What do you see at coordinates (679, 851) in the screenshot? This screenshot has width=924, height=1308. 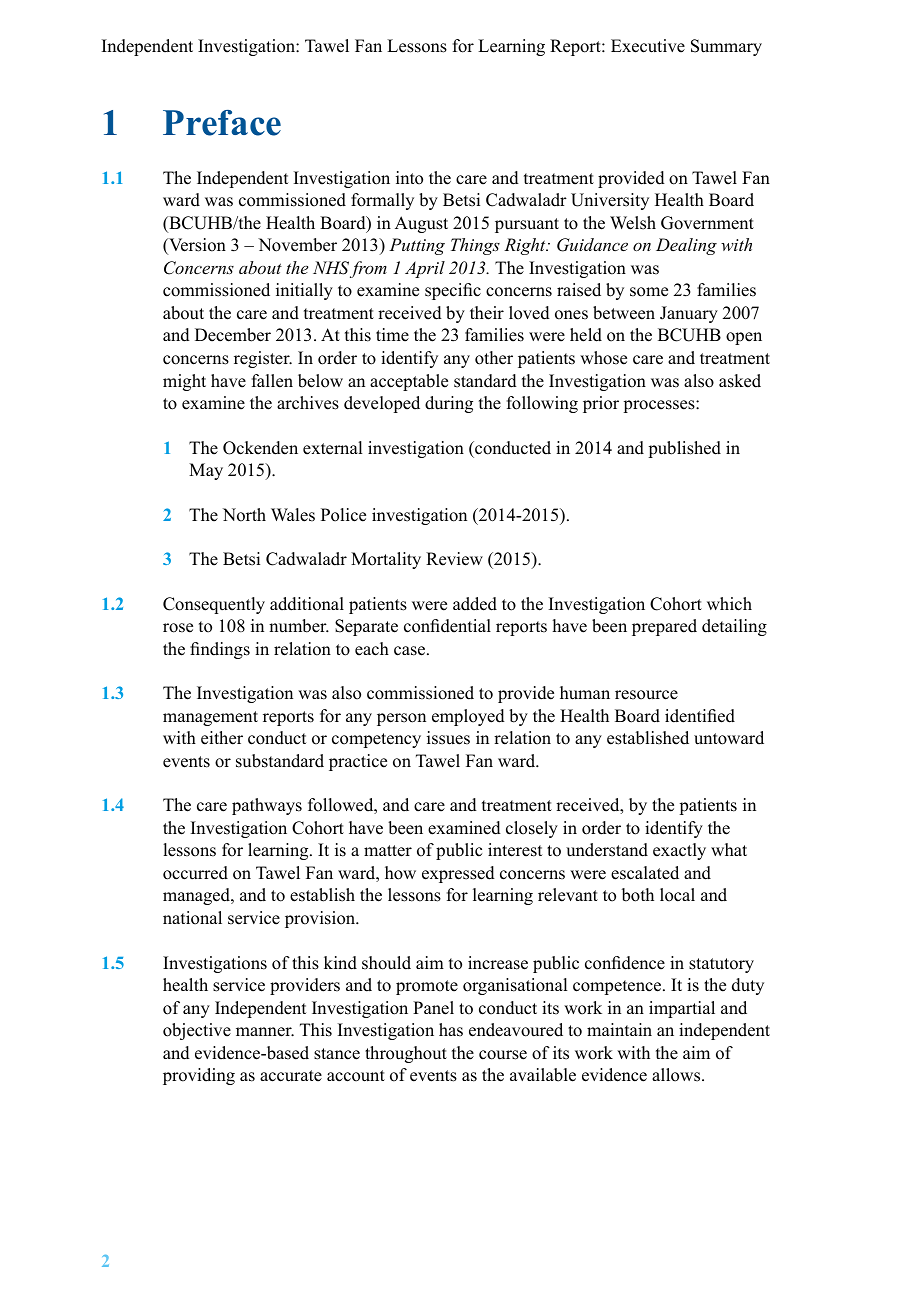 I see `exactly` at bounding box center [679, 851].
